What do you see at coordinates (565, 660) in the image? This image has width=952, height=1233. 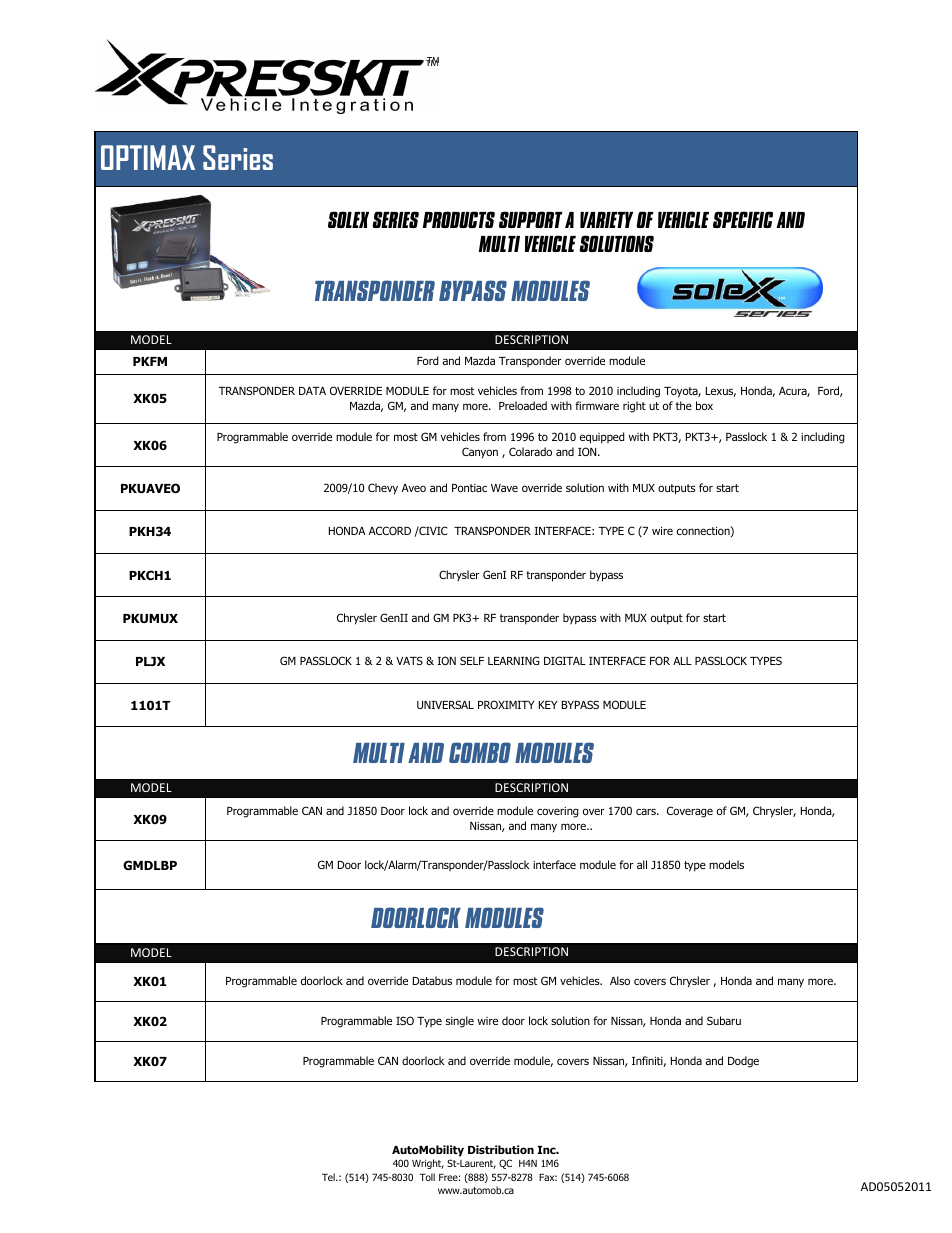 I see `DIGITAL` at bounding box center [565, 660].
